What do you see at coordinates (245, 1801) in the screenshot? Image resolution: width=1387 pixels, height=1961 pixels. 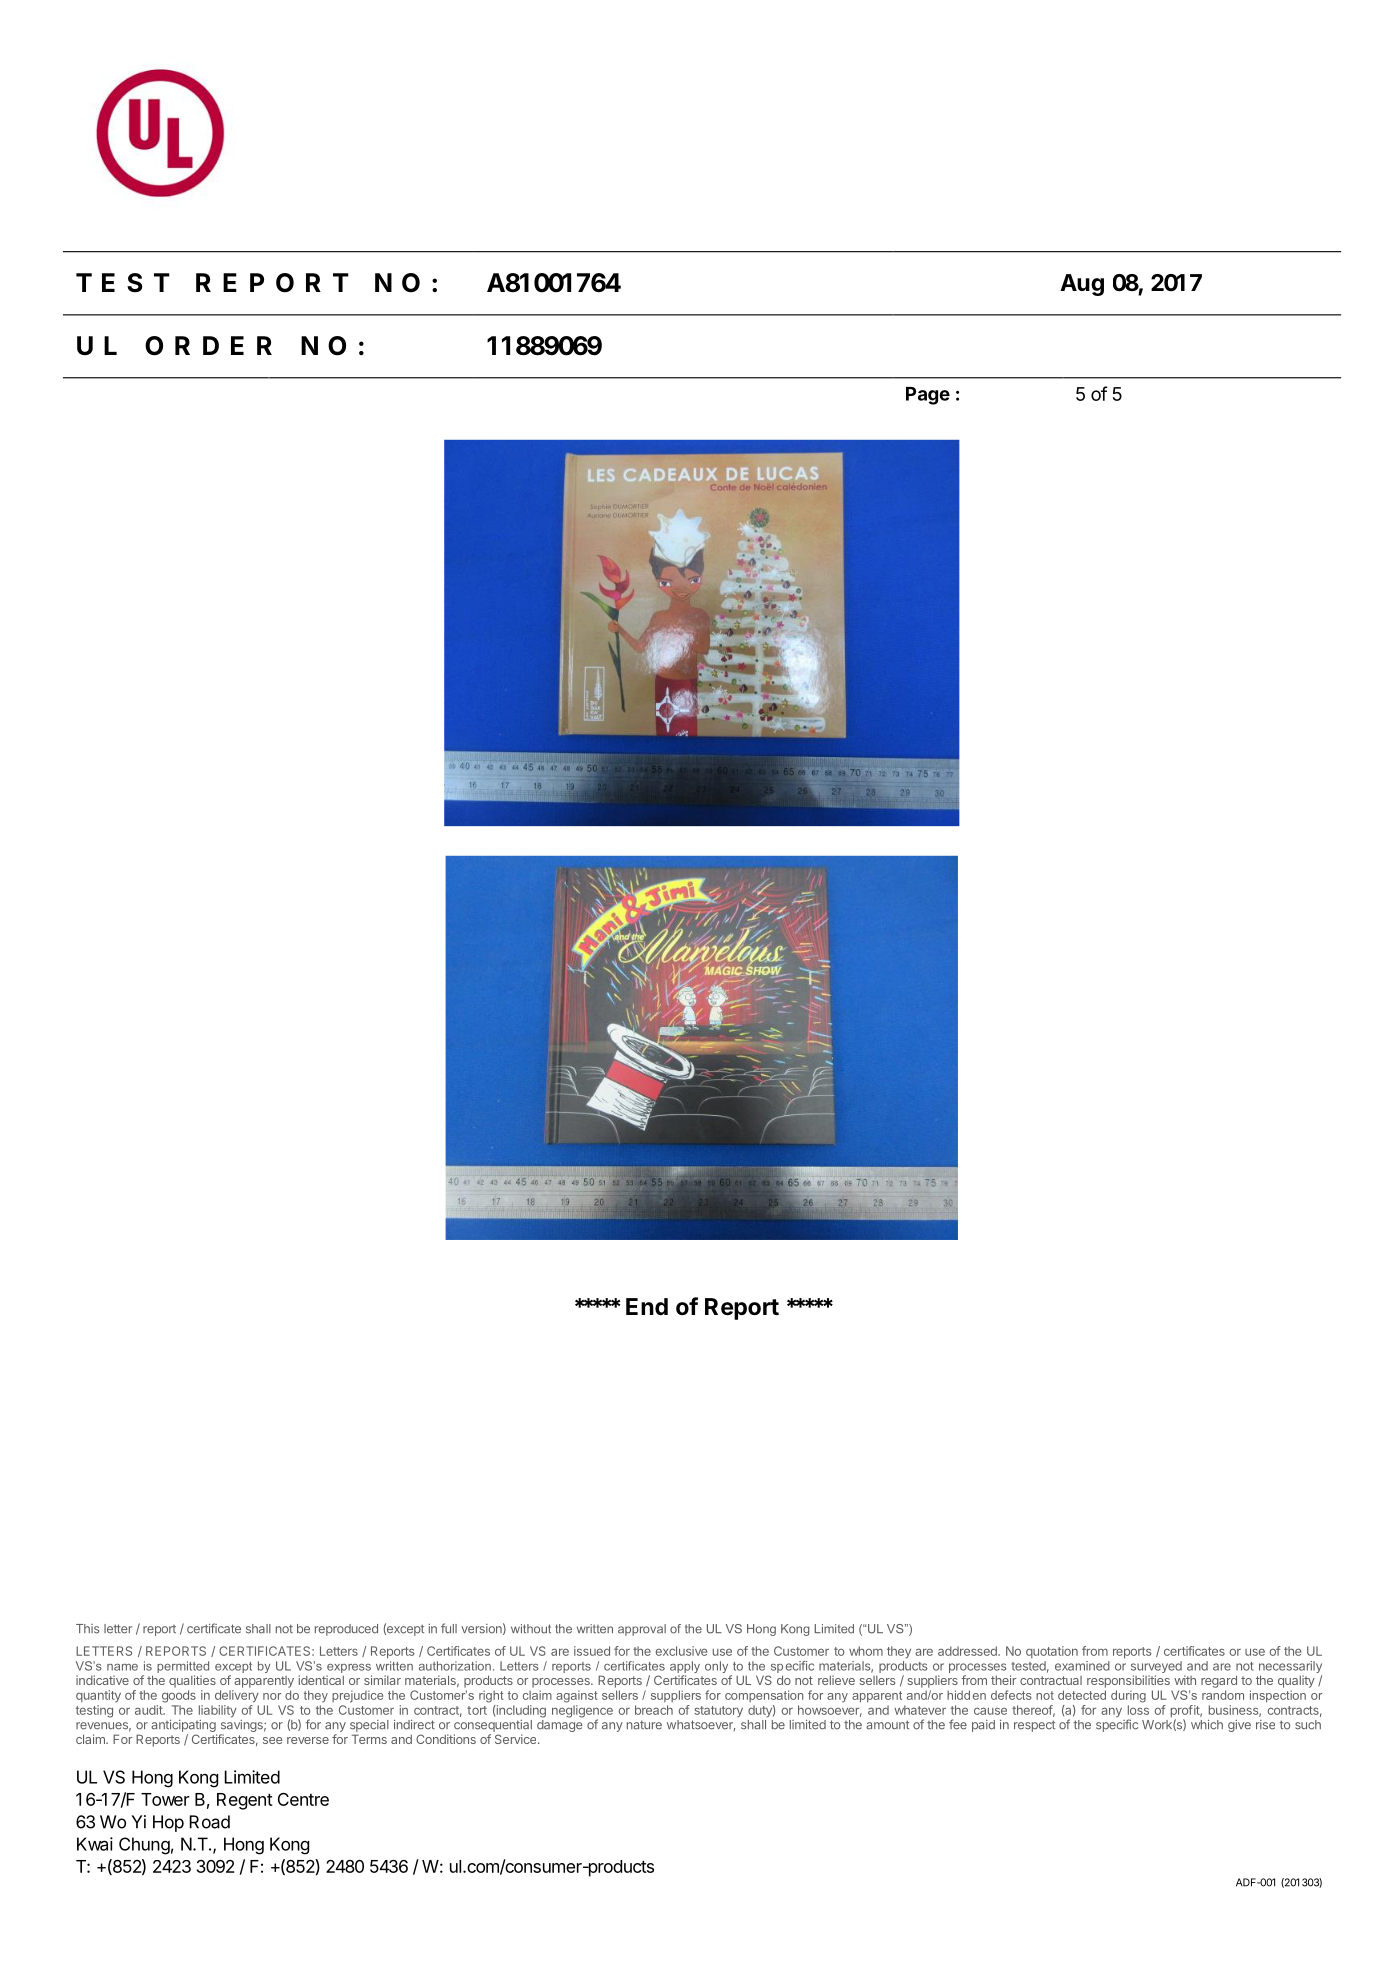 I see `Regent` at bounding box center [245, 1801].
